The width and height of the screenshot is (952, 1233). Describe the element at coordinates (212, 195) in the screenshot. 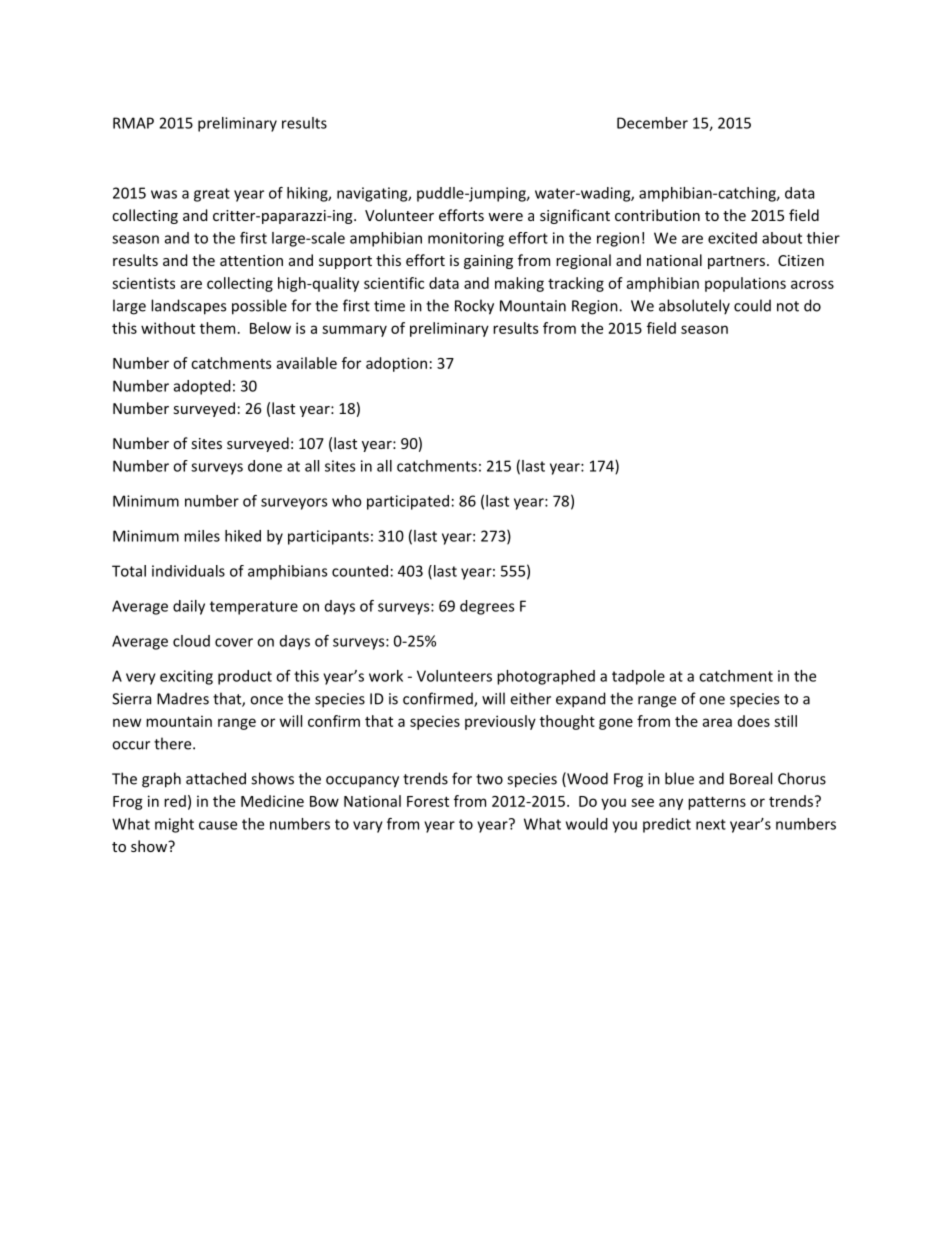

I see `great` at that location.
